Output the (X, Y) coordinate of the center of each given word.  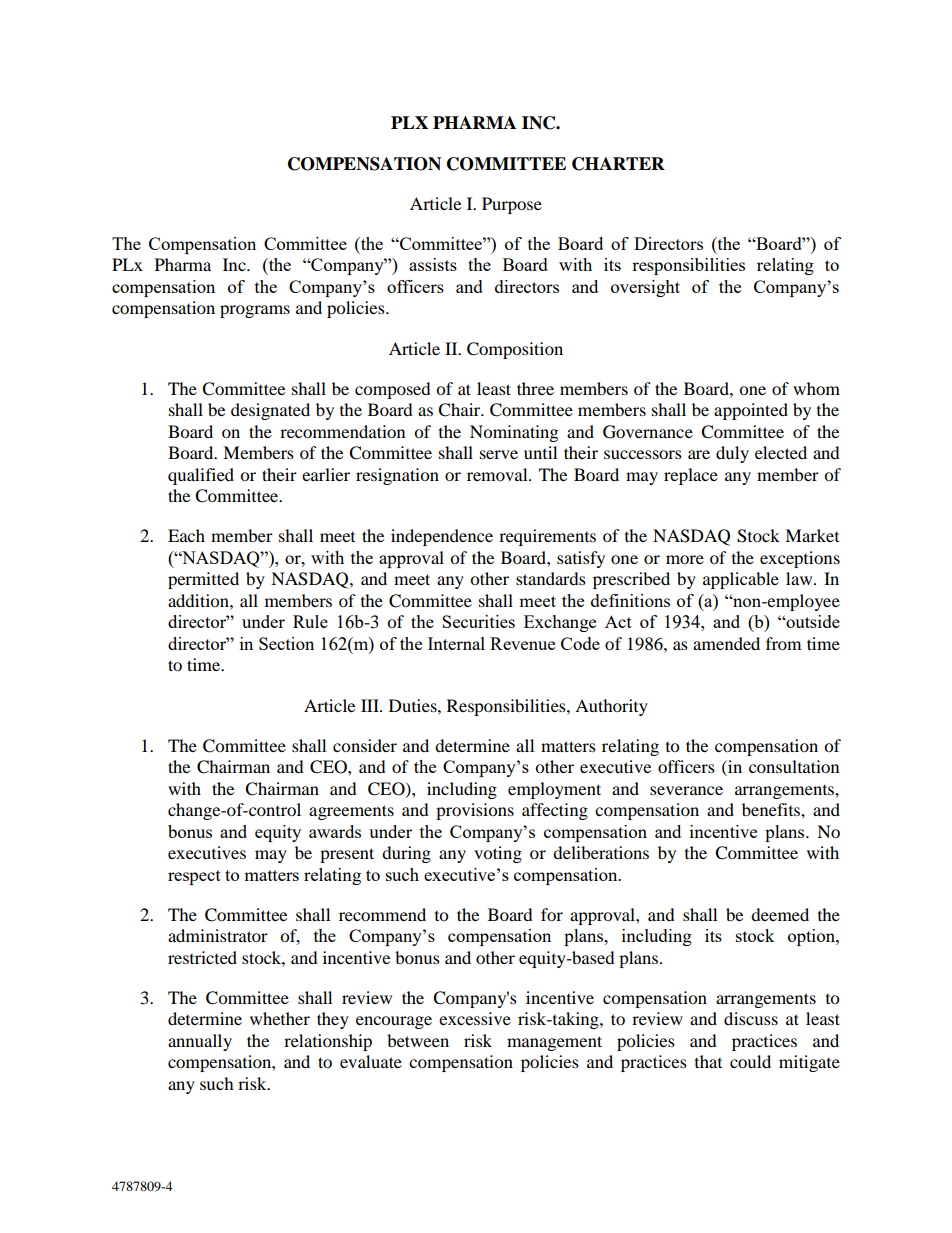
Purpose (512, 205)
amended (726, 643)
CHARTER (618, 164)
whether (280, 1018)
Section (286, 643)
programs (255, 311)
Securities (478, 621)
